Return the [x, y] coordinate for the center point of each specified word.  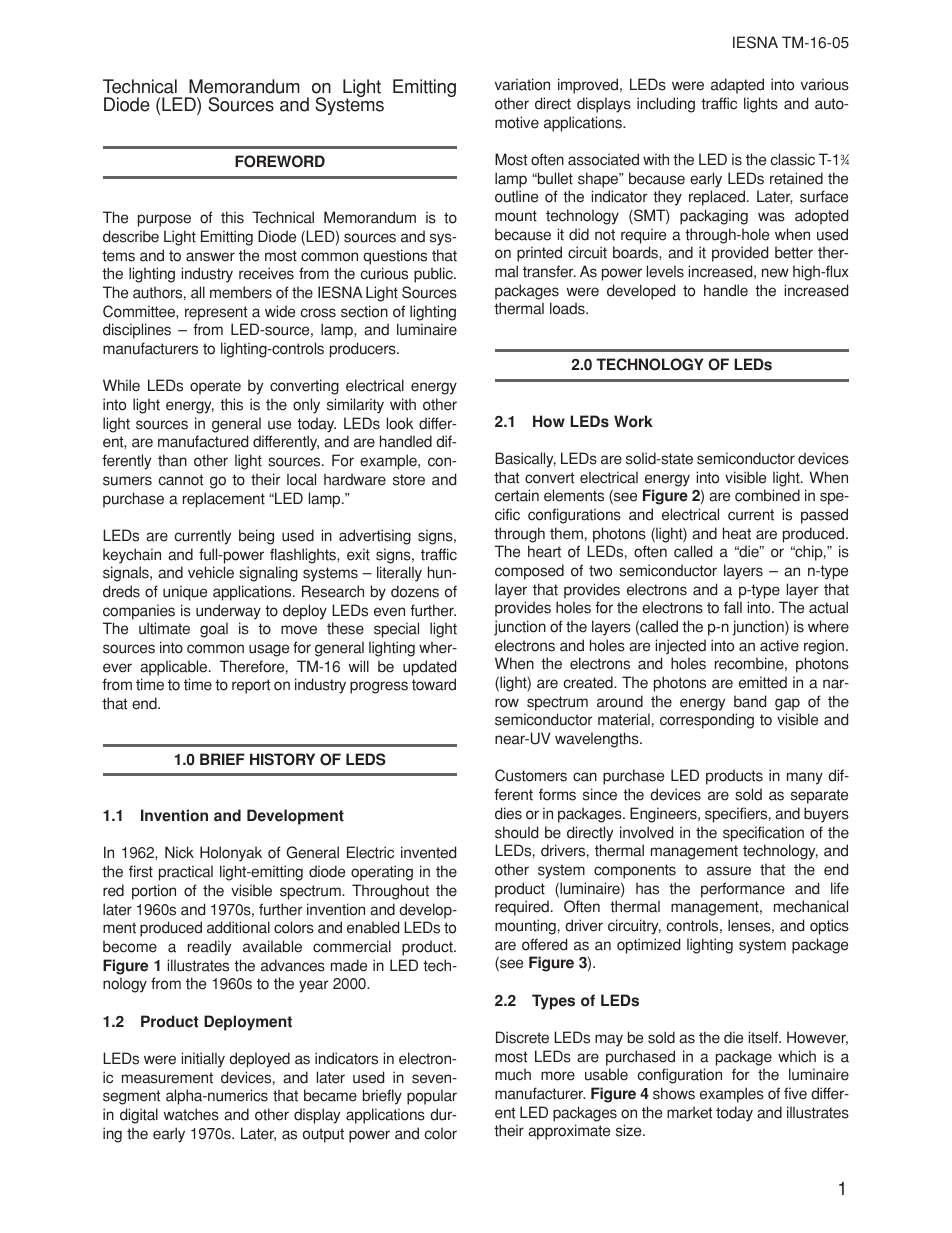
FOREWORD [280, 161]
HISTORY [282, 759]
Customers [531, 775]
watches [191, 1114]
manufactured [203, 441]
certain [517, 495]
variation [522, 84]
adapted [737, 86]
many [805, 778]
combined [767, 495]
